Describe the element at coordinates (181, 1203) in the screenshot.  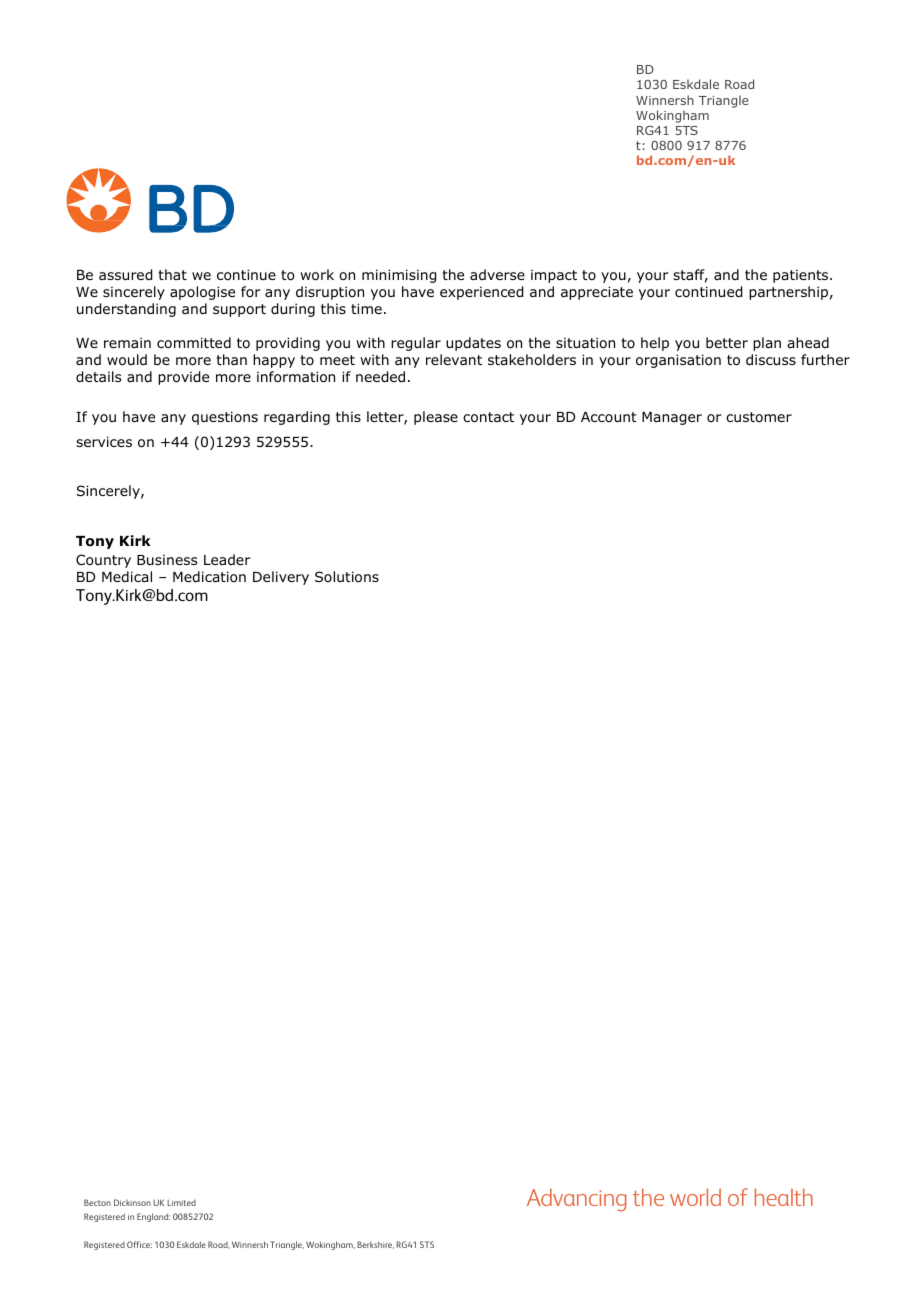
I see `Limited` at that location.
